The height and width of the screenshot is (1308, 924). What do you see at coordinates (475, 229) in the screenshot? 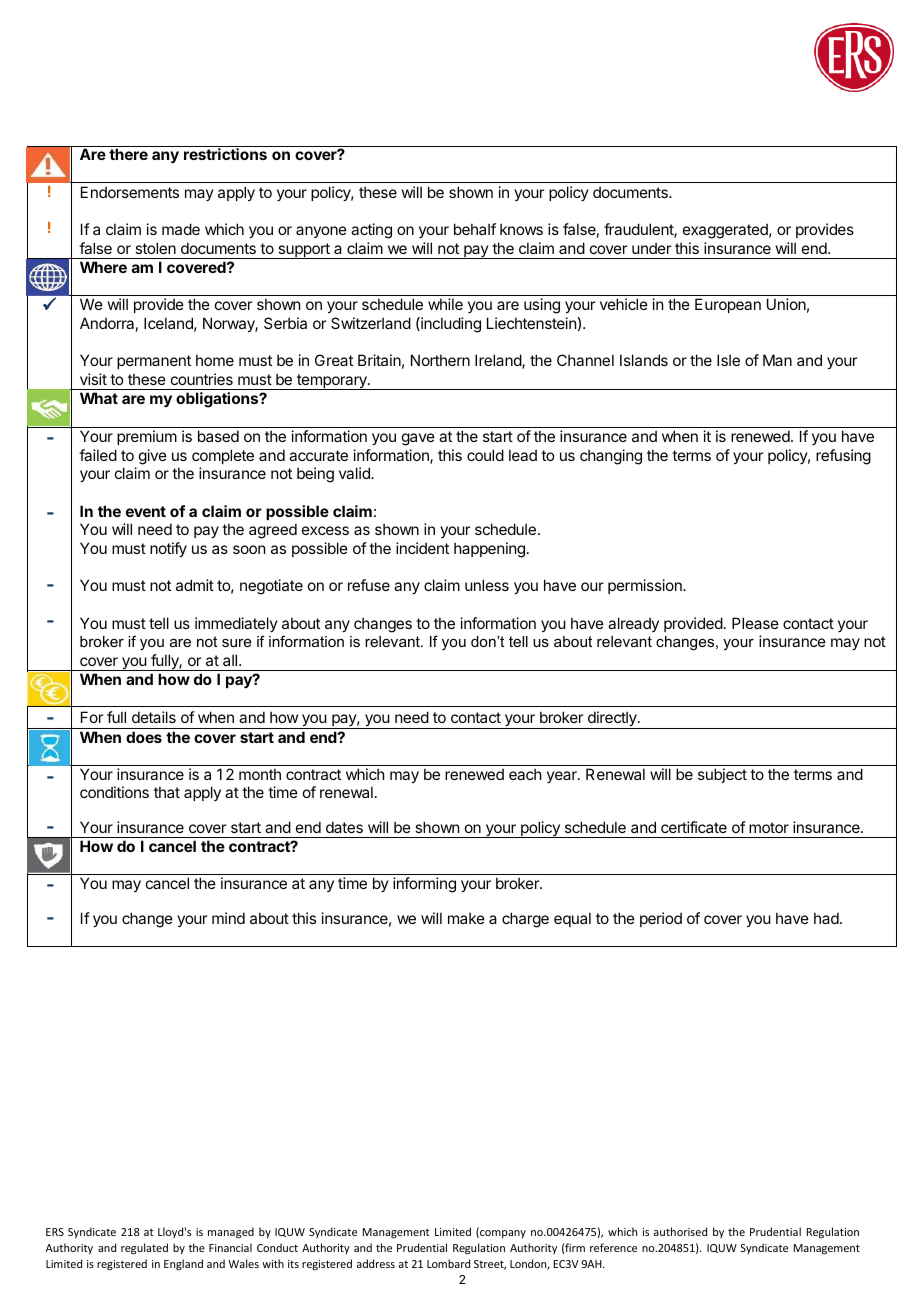
I see `behalf` at bounding box center [475, 229].
